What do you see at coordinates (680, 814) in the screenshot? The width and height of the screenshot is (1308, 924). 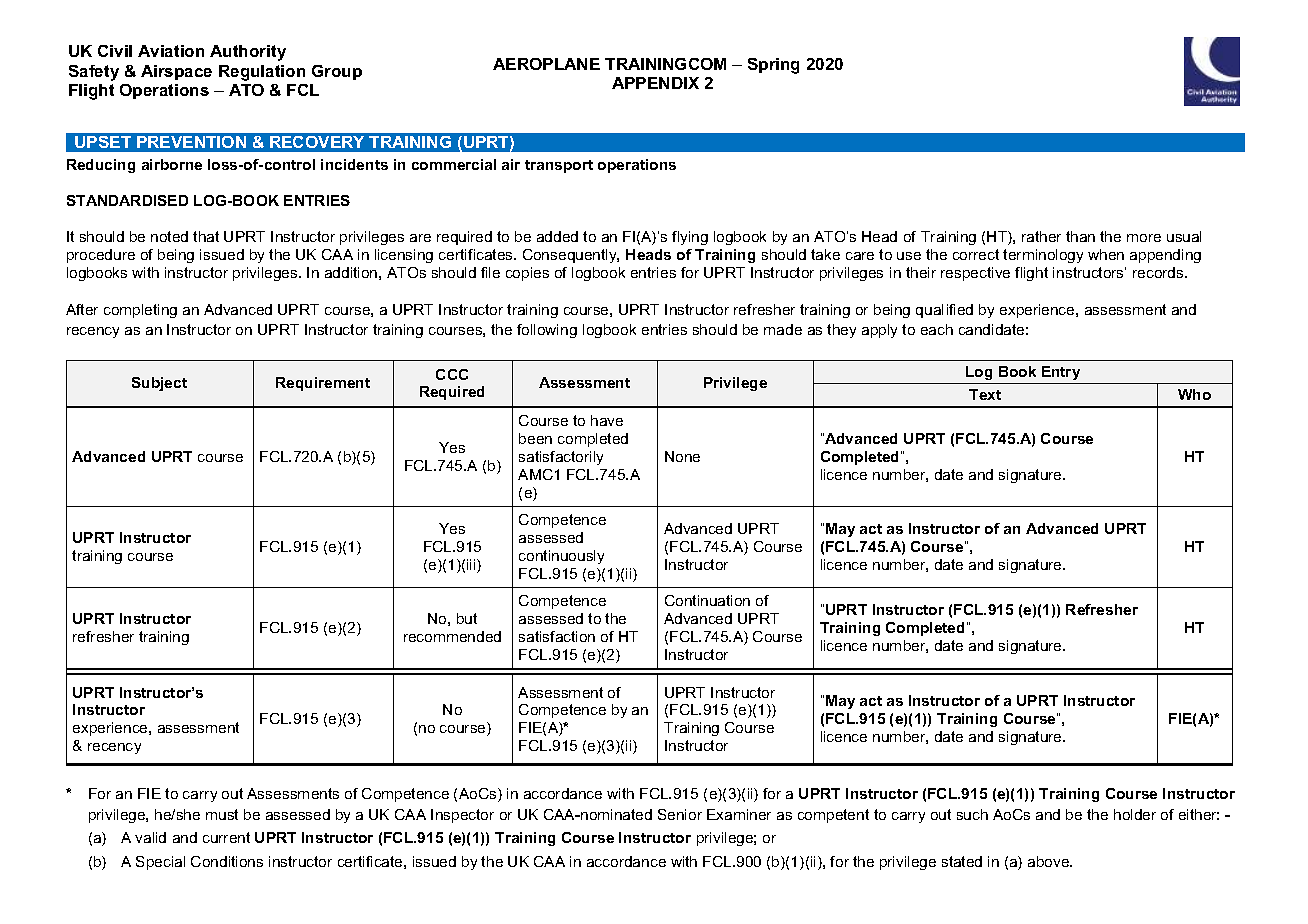 I see `Senior` at bounding box center [680, 814].
